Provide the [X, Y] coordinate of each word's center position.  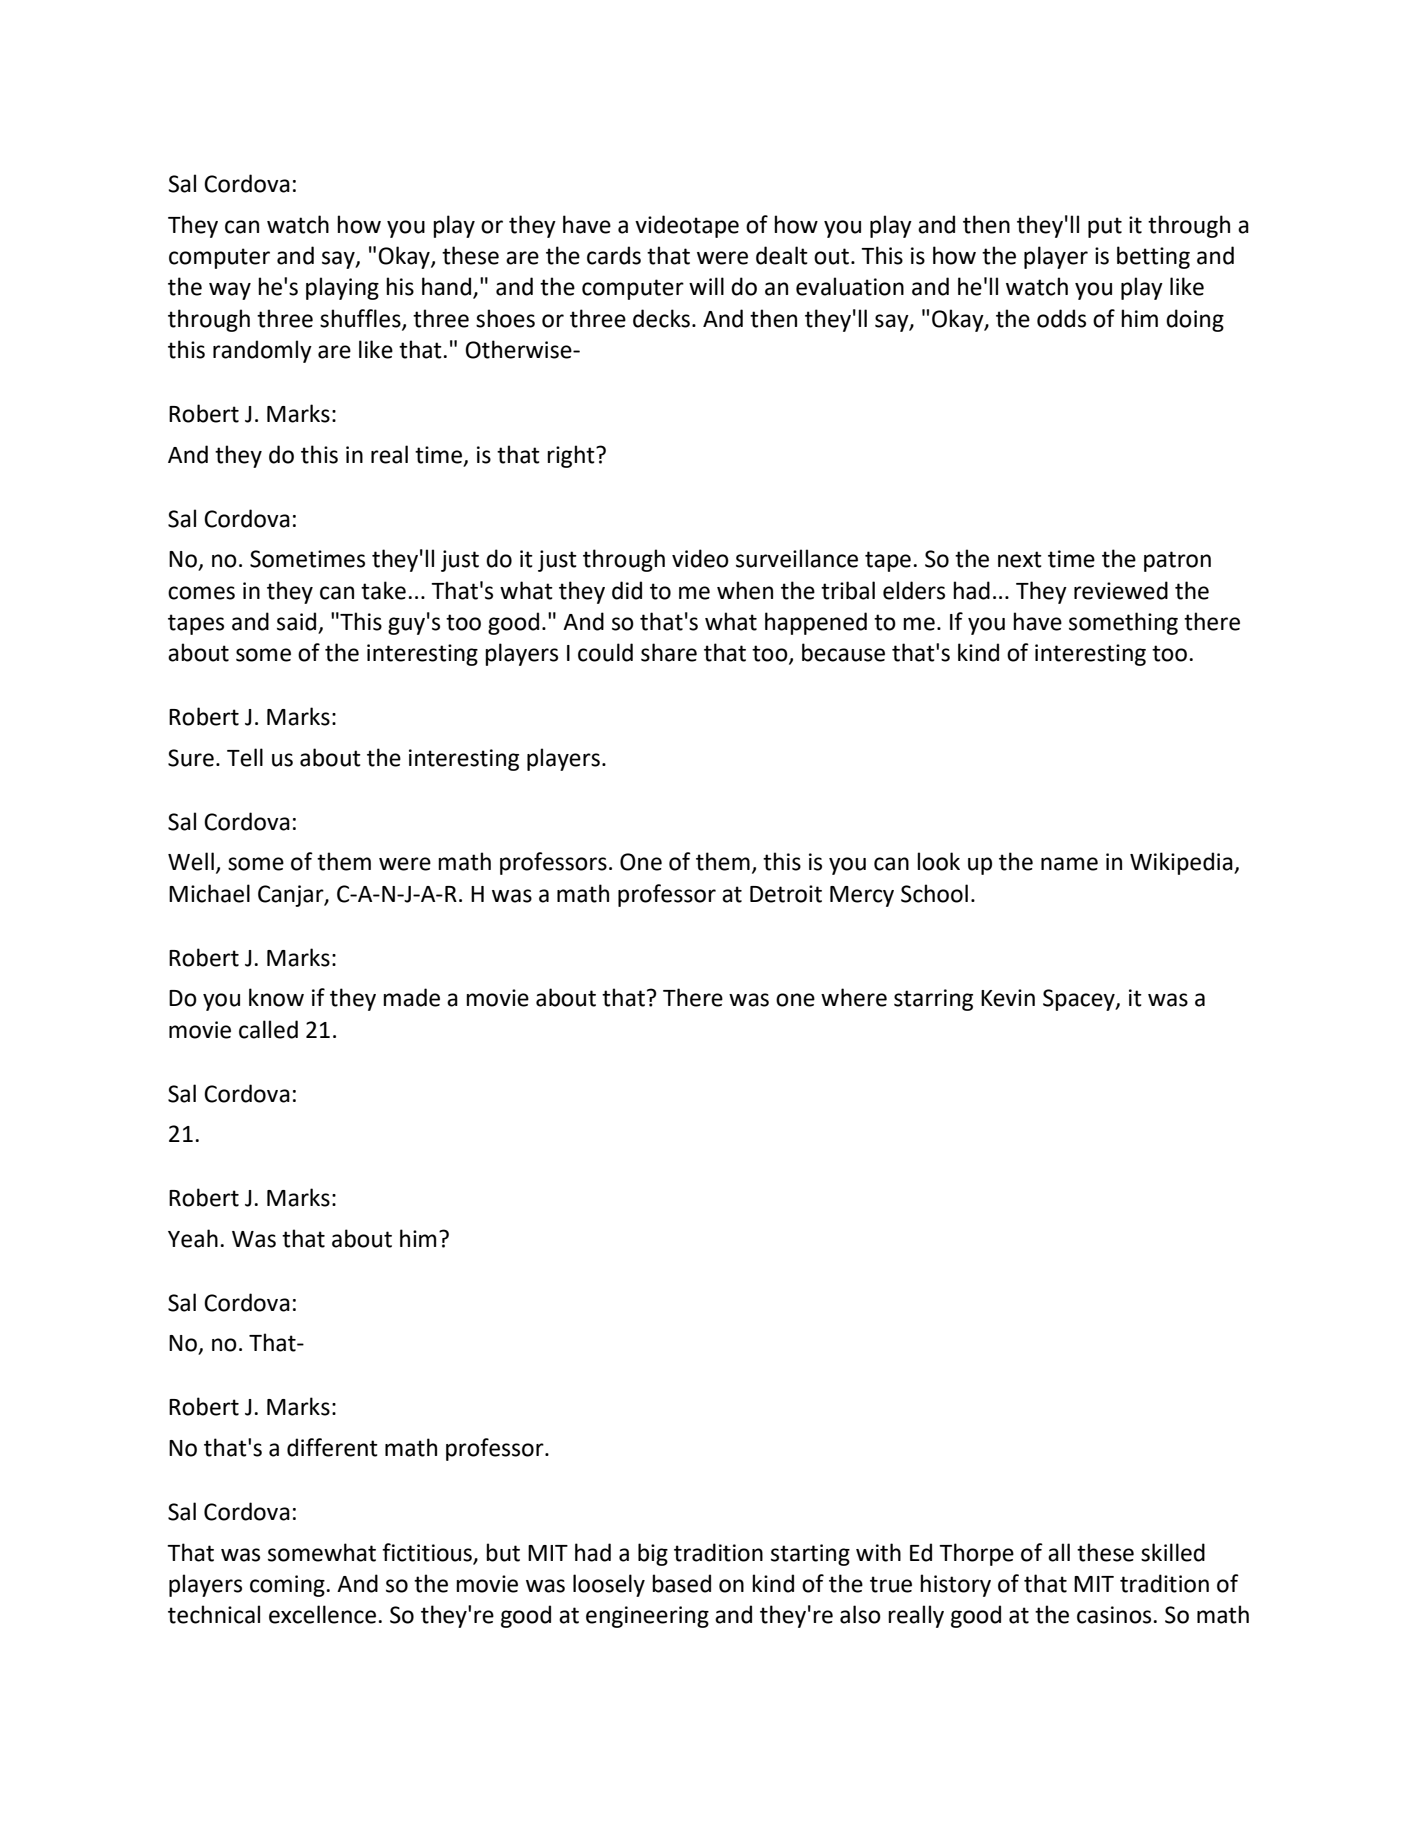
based [681, 1583]
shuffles [361, 319]
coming [288, 1586]
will [706, 286]
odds [1061, 318]
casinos [1115, 1615]
